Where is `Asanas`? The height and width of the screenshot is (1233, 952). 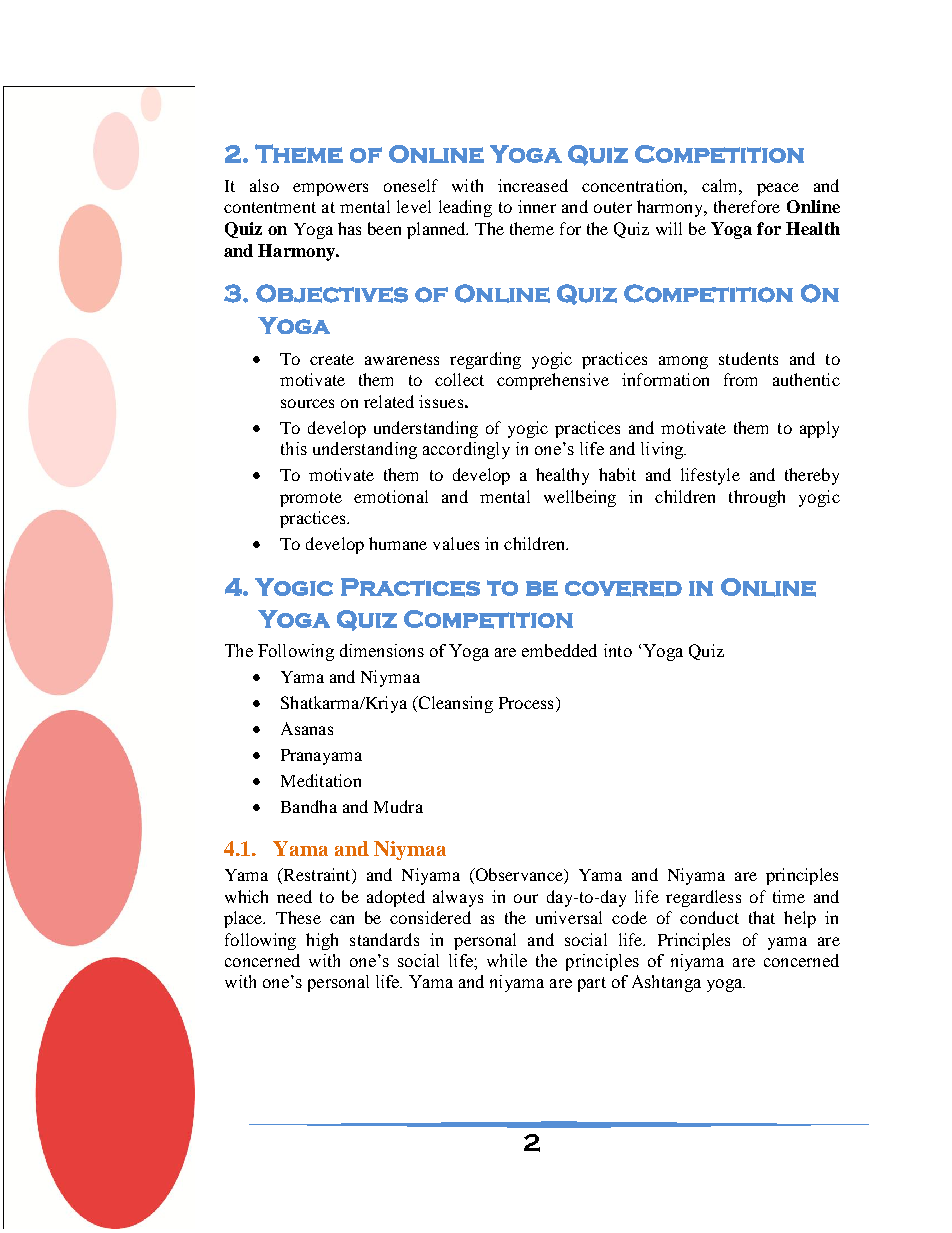 Asanas is located at coordinates (307, 728).
